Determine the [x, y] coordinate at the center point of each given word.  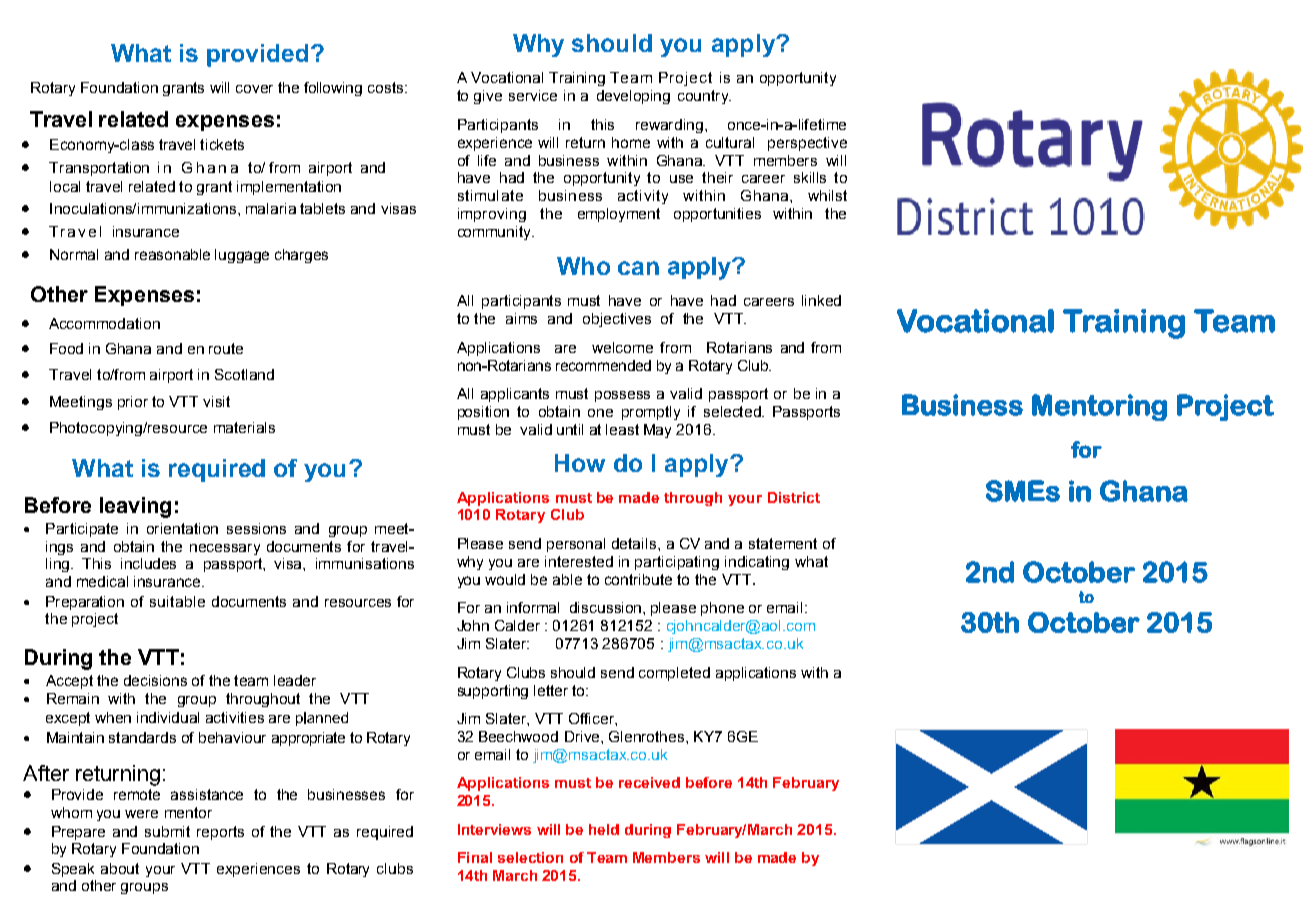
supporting [493, 692]
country [704, 97]
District [794, 497]
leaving [135, 507]
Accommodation [104, 323]
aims [521, 318]
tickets [222, 144]
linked [821, 300]
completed [674, 674]
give [488, 97]
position [483, 413]
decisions [155, 680]
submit [167, 831]
